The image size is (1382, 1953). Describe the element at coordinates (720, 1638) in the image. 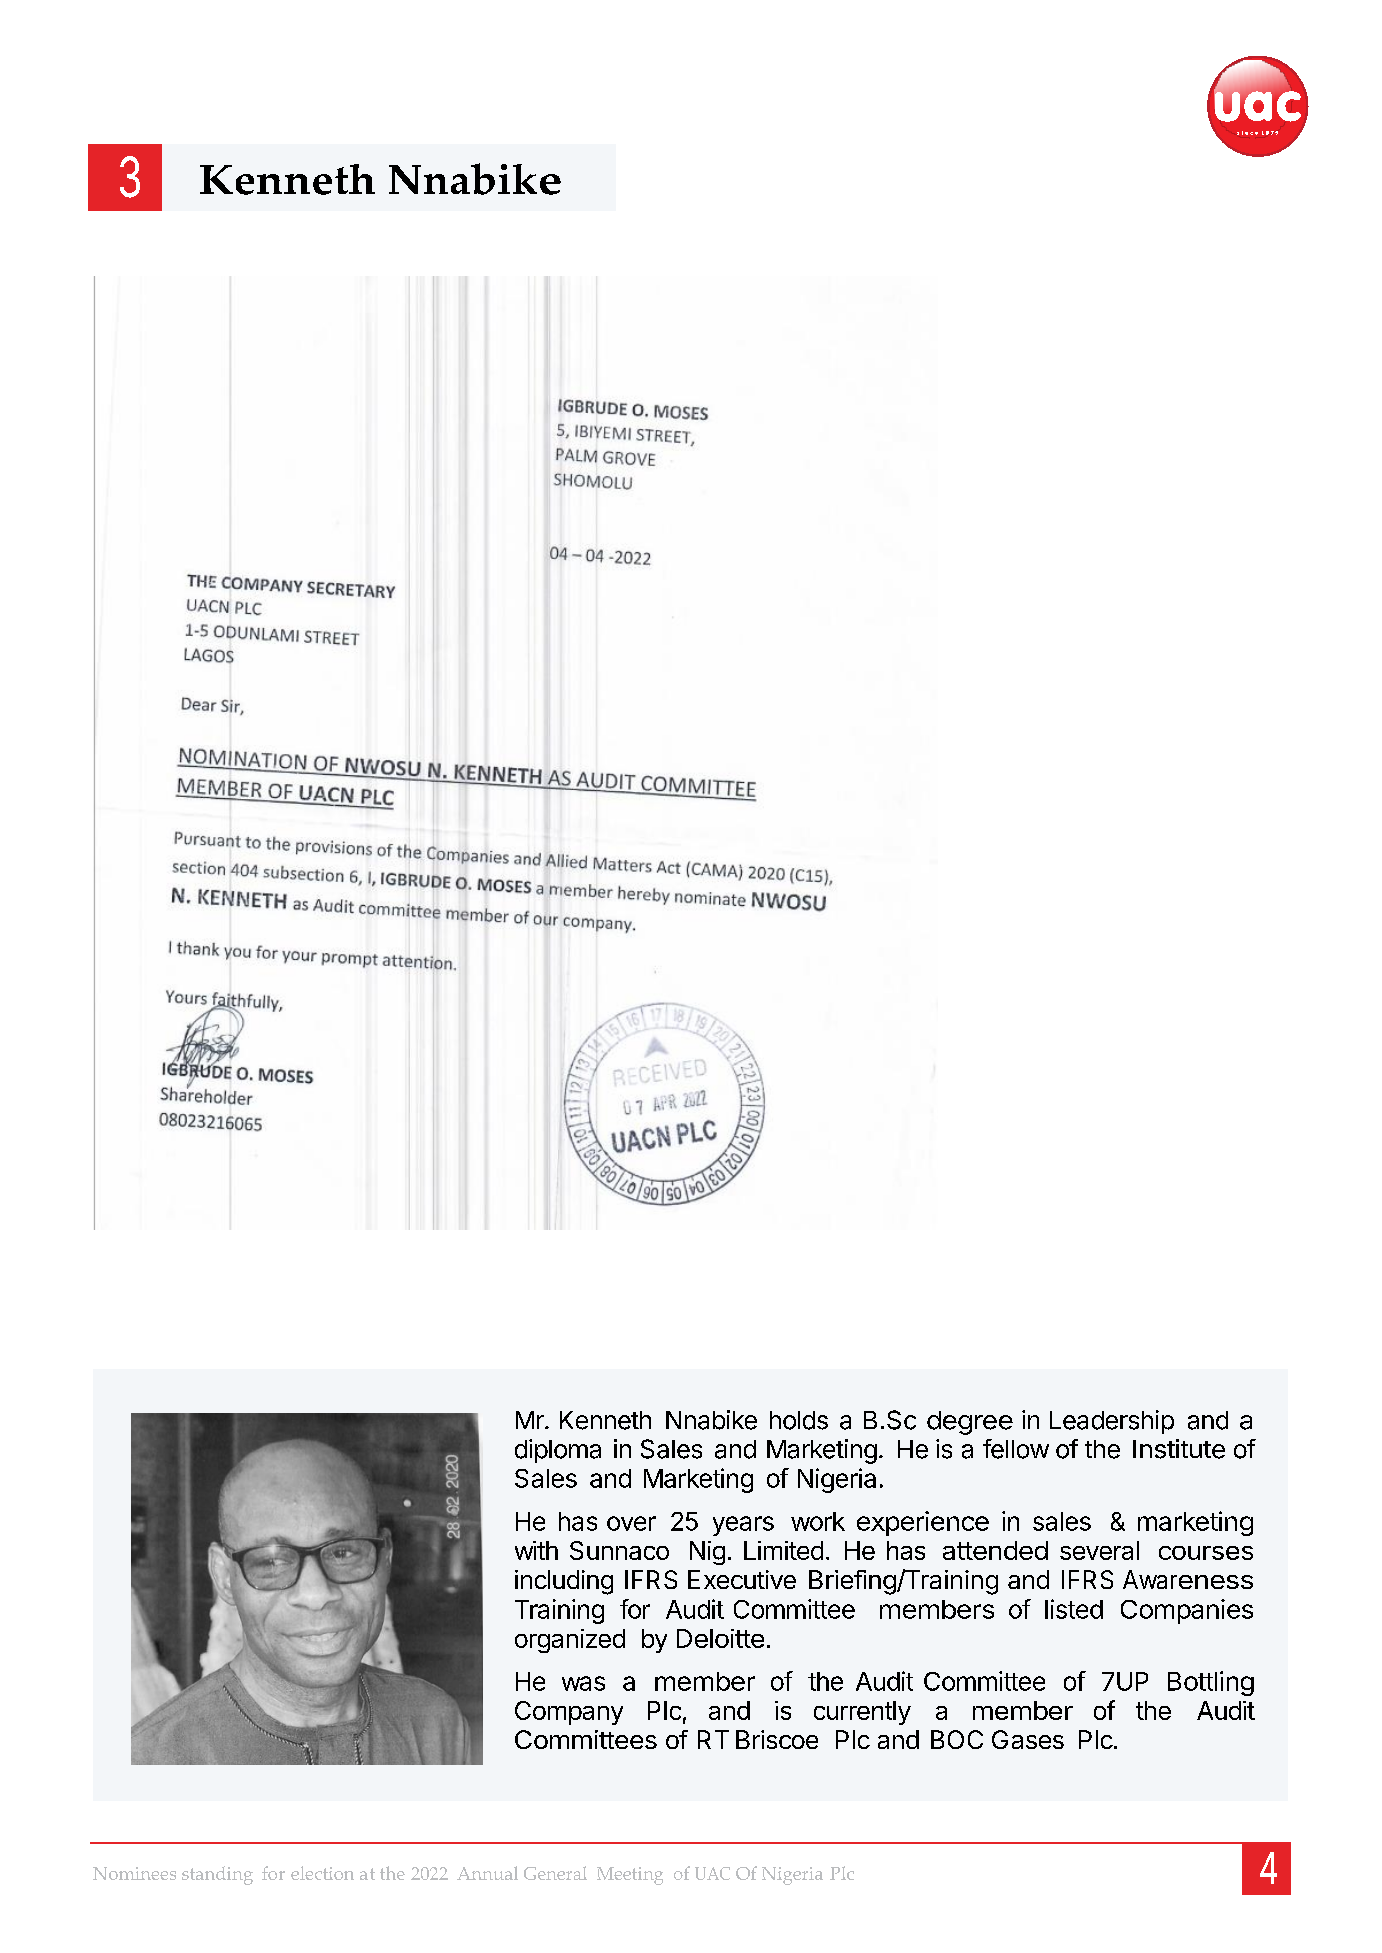

I see `Deloitte` at that location.
